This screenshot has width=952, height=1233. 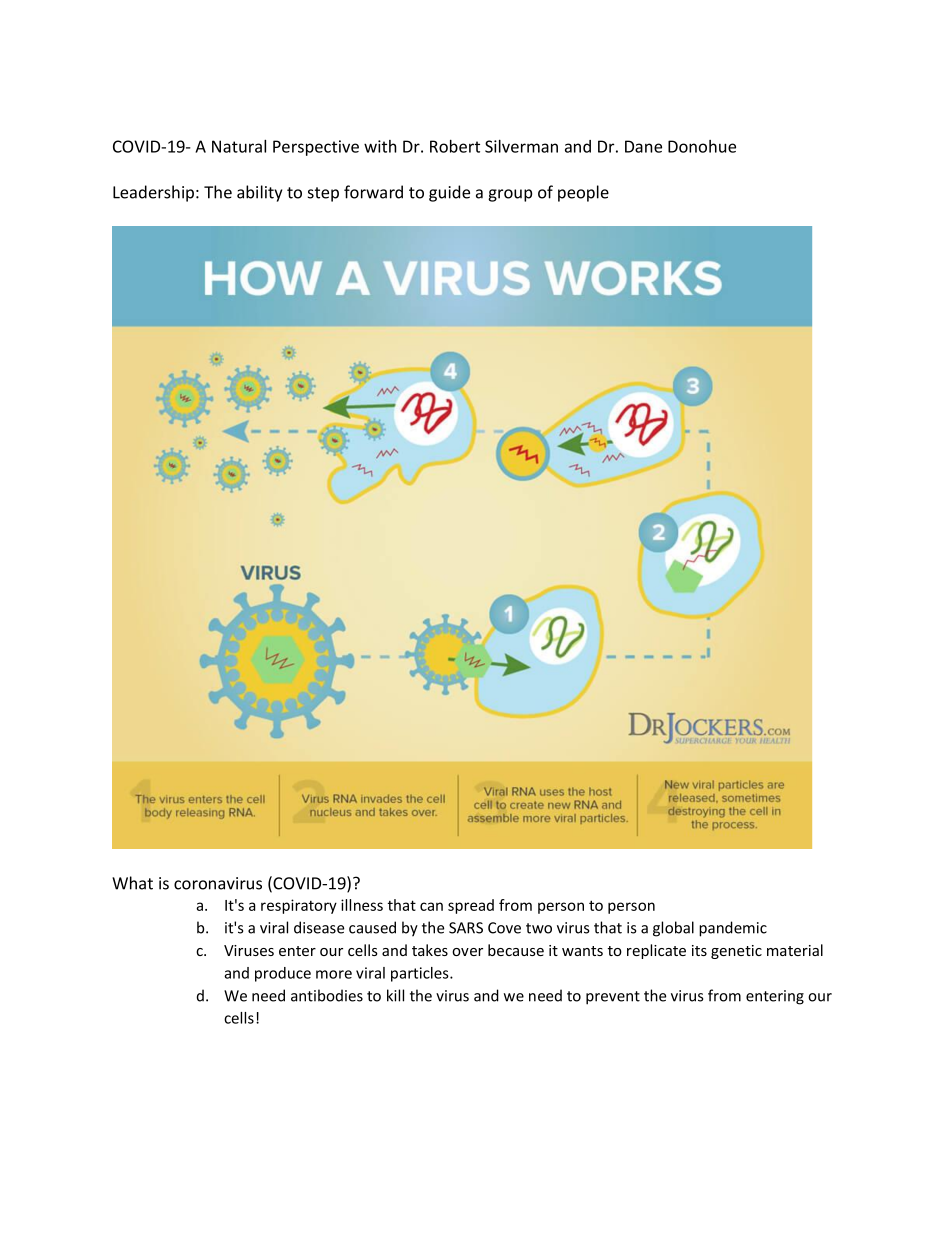 I want to click on over, so click(x=467, y=952).
